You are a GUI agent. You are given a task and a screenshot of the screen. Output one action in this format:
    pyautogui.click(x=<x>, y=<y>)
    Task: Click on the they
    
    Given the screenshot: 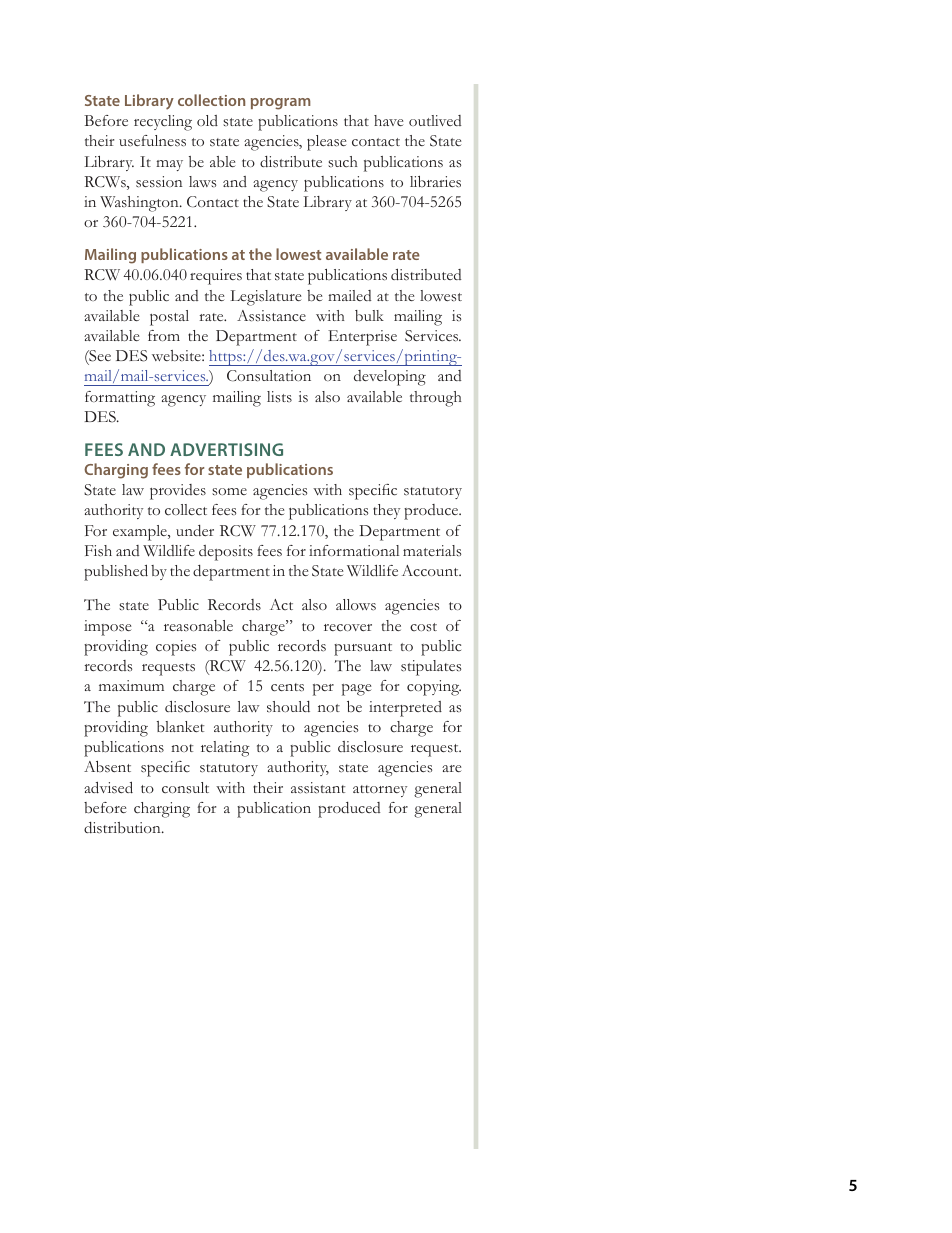 What is the action you would take?
    pyautogui.click(x=386, y=511)
